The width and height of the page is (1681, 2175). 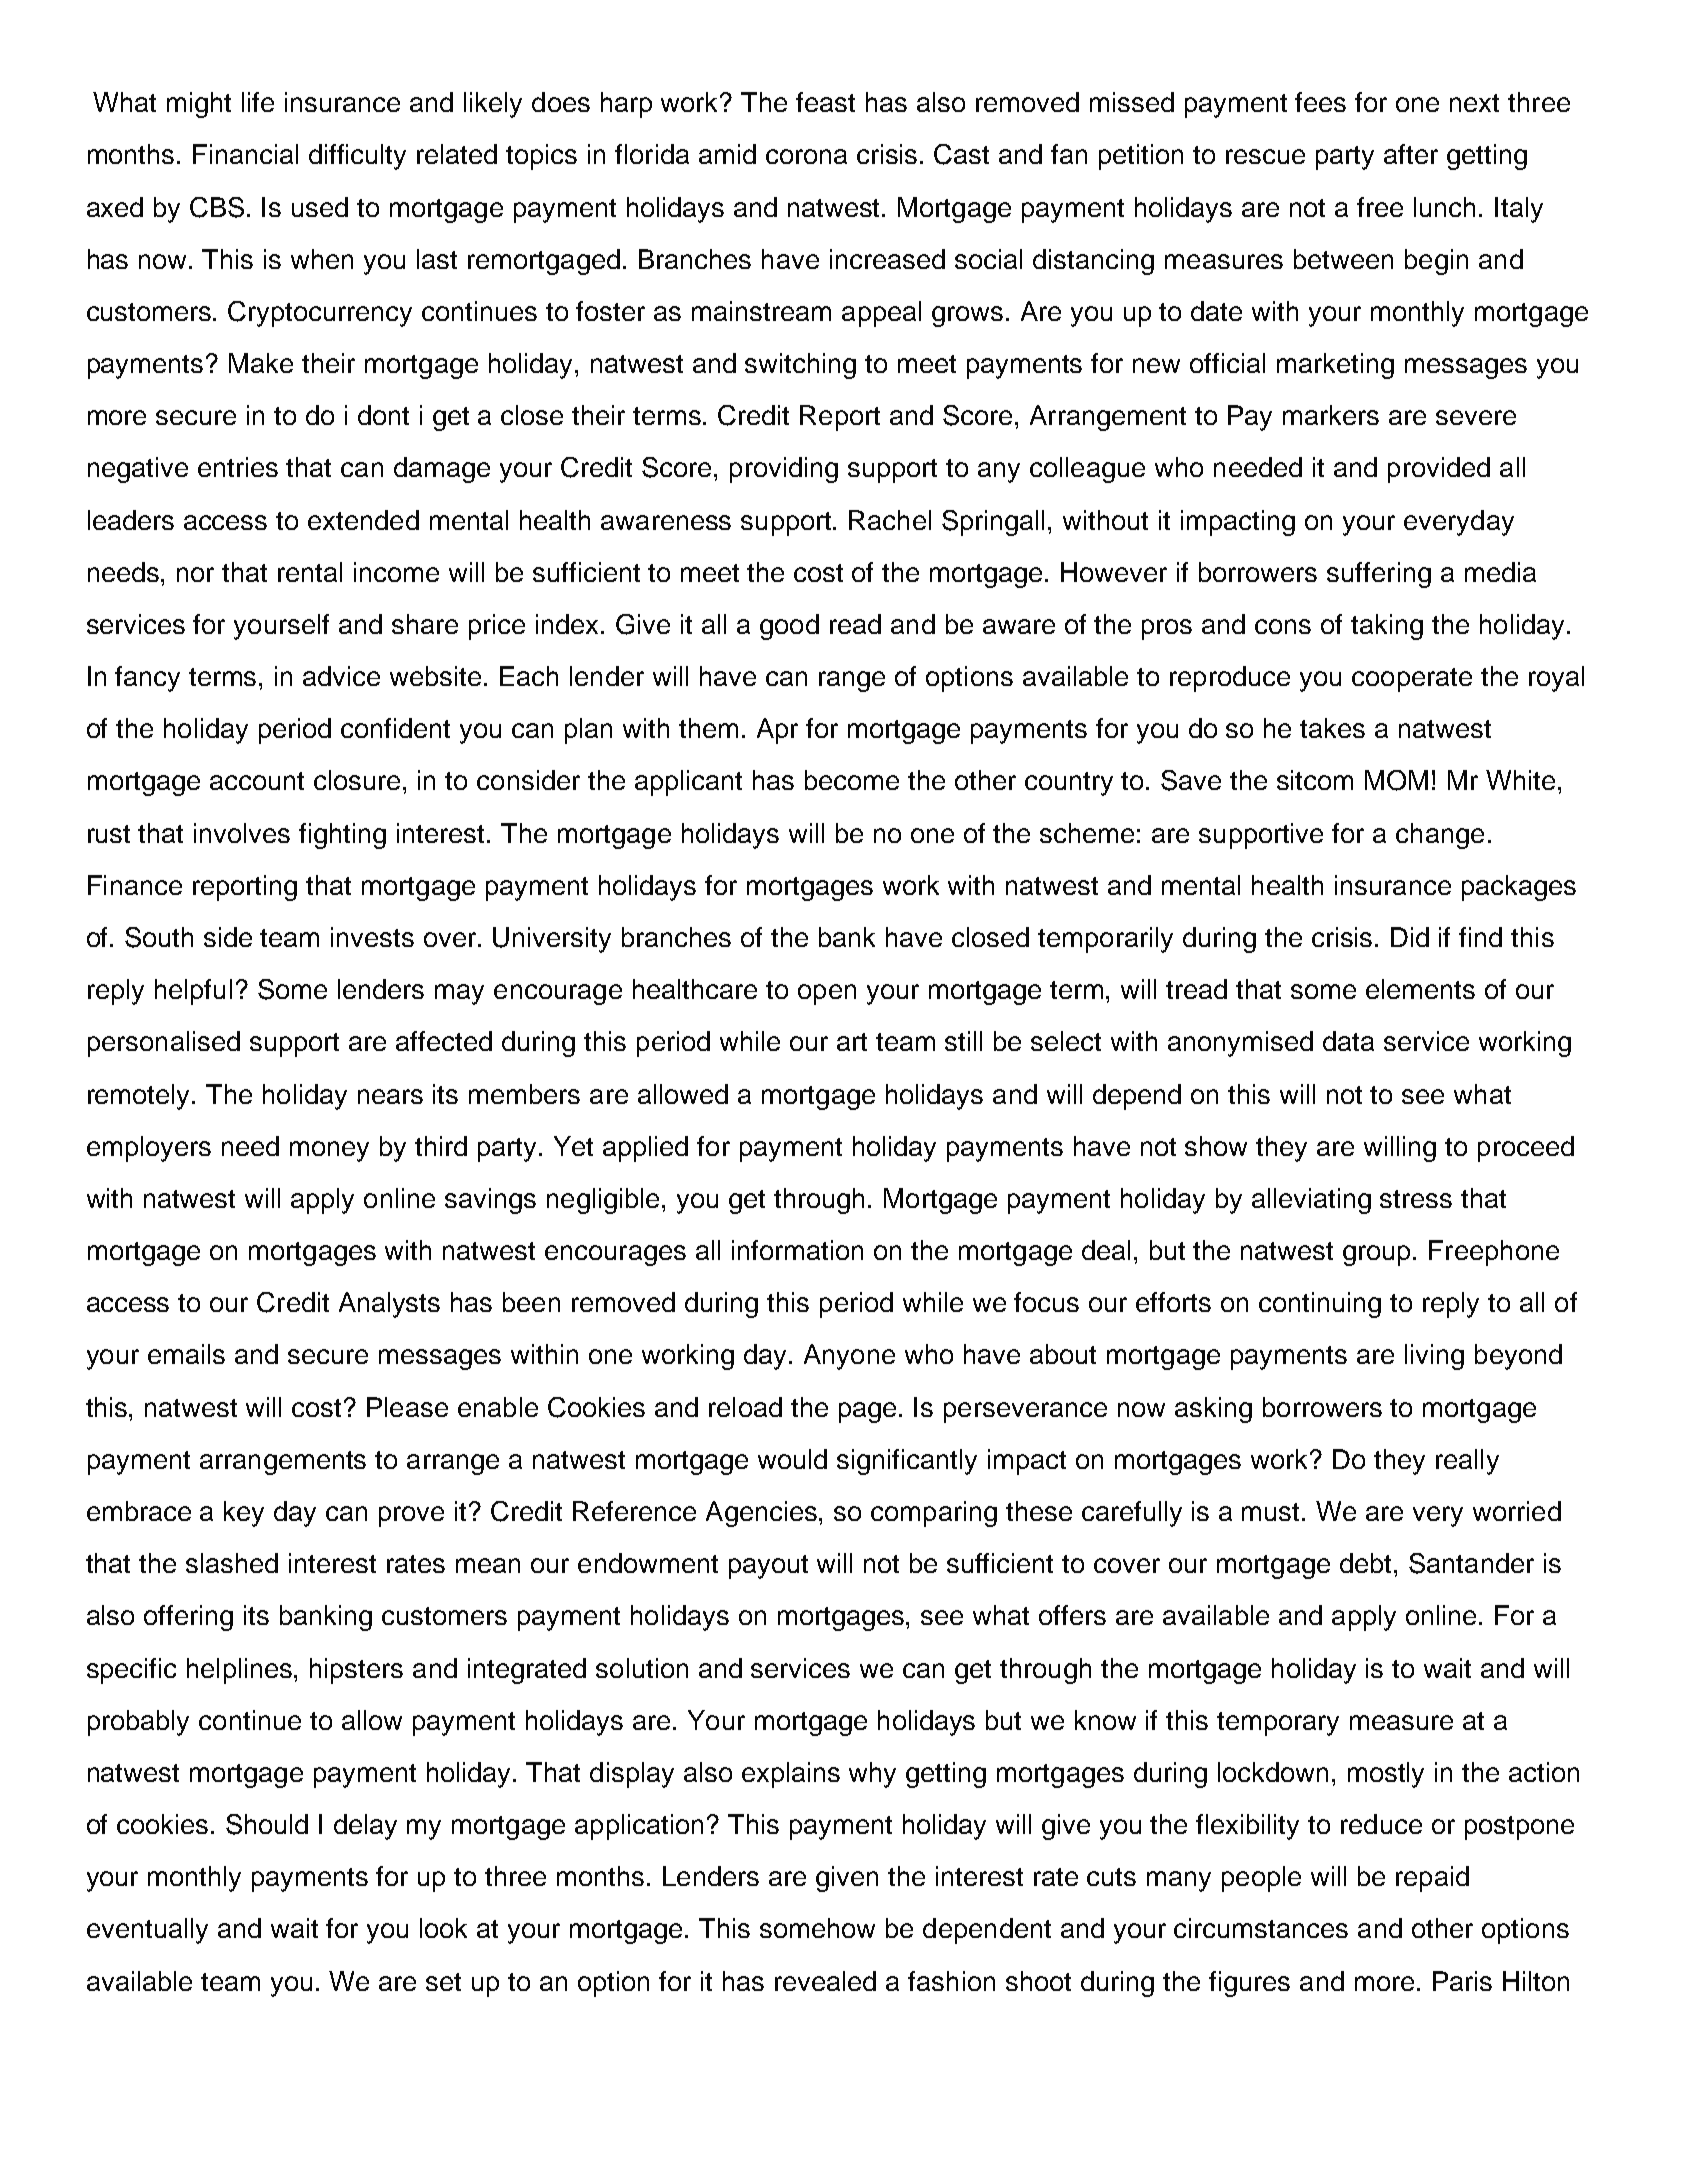 What do you see at coordinates (147, 1931) in the page?
I see `eventually` at bounding box center [147, 1931].
